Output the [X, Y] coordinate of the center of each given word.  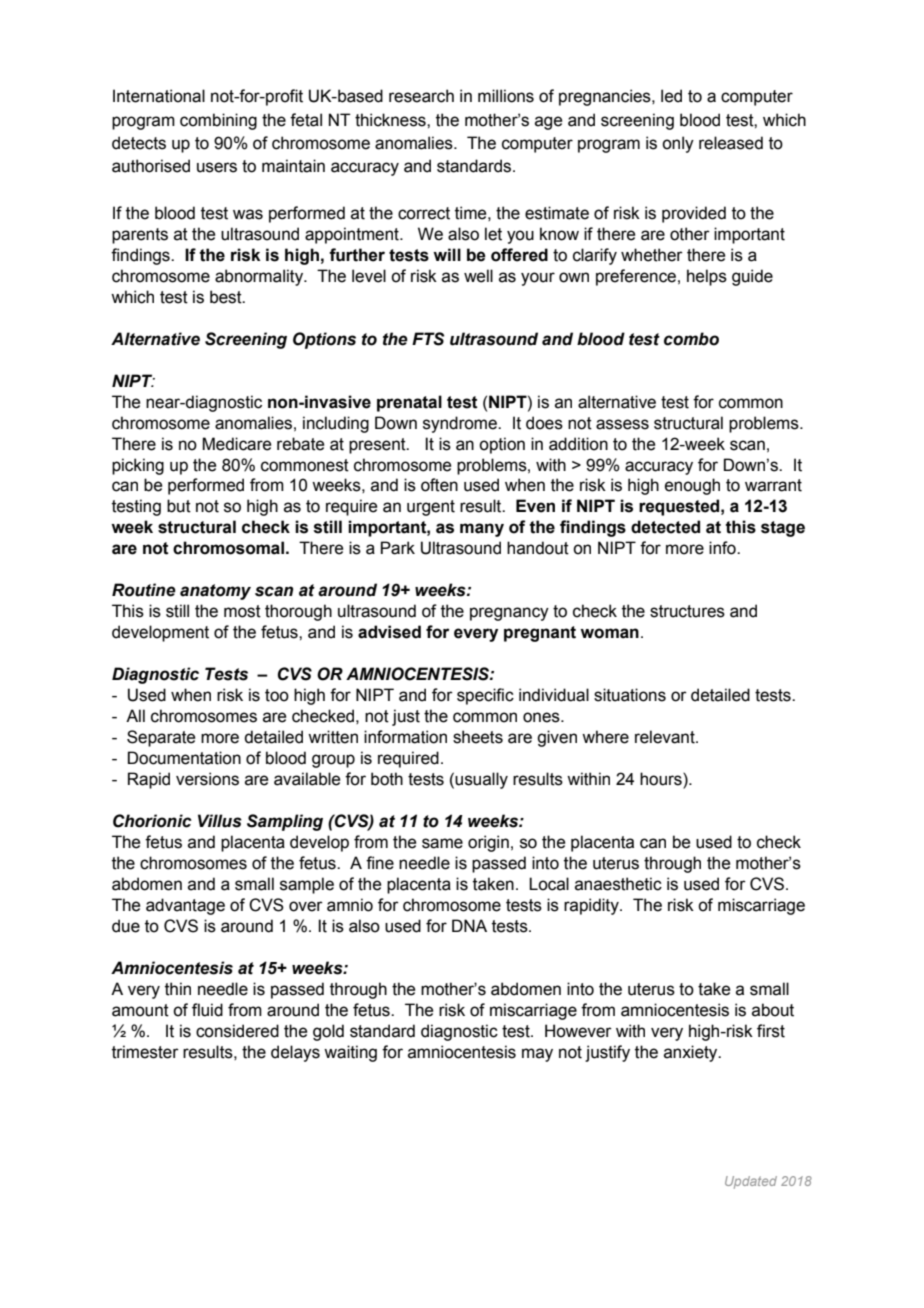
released [731, 143]
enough [692, 486]
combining [218, 121]
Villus [220, 821]
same [442, 843]
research [421, 96]
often [439, 485]
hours [662, 780]
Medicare [236, 444]
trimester [145, 1052]
